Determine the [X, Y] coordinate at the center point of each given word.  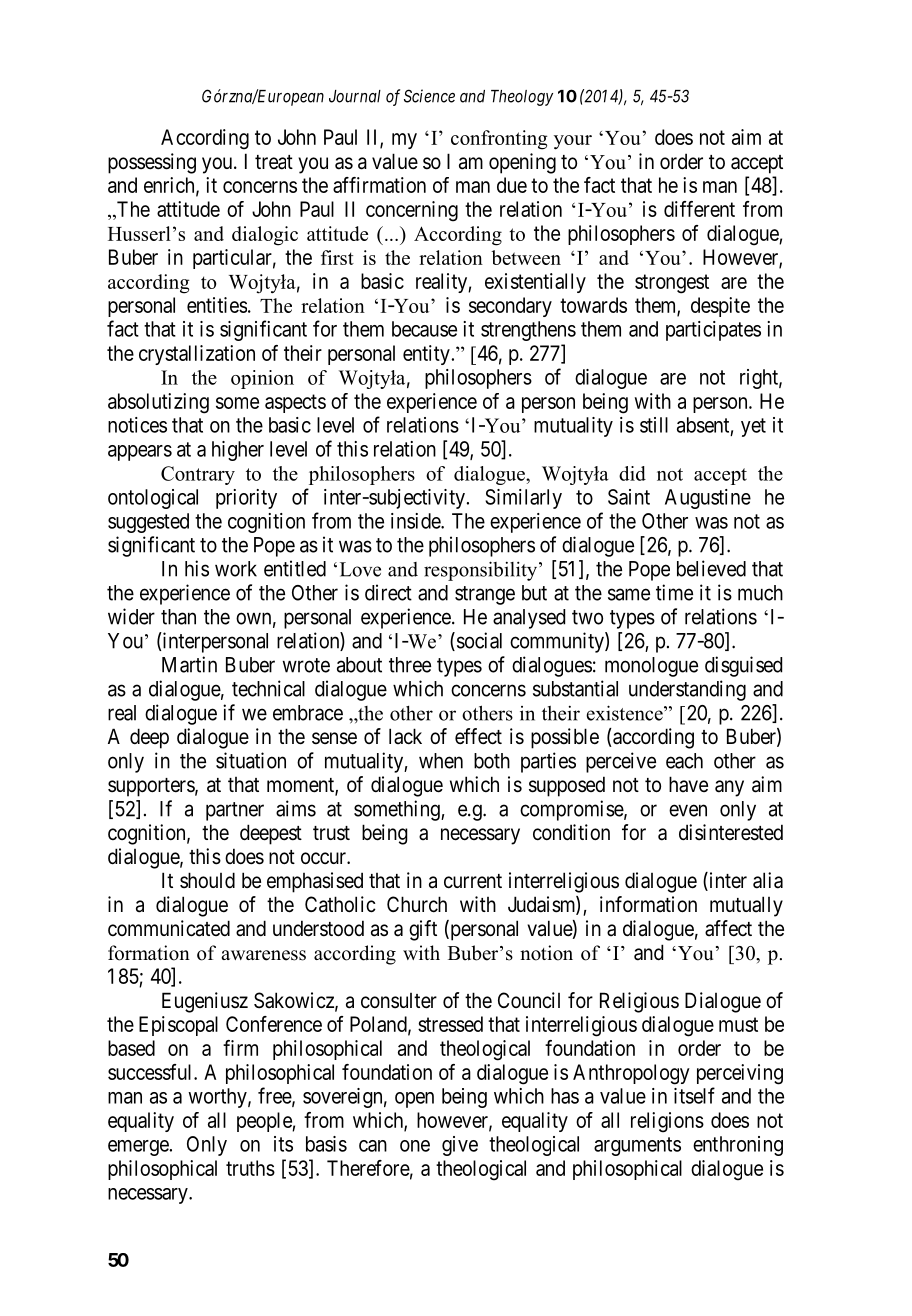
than [178, 617]
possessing [152, 163]
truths [250, 1168]
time [674, 592]
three [410, 665]
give [460, 1146]
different [699, 209]
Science [429, 96]
